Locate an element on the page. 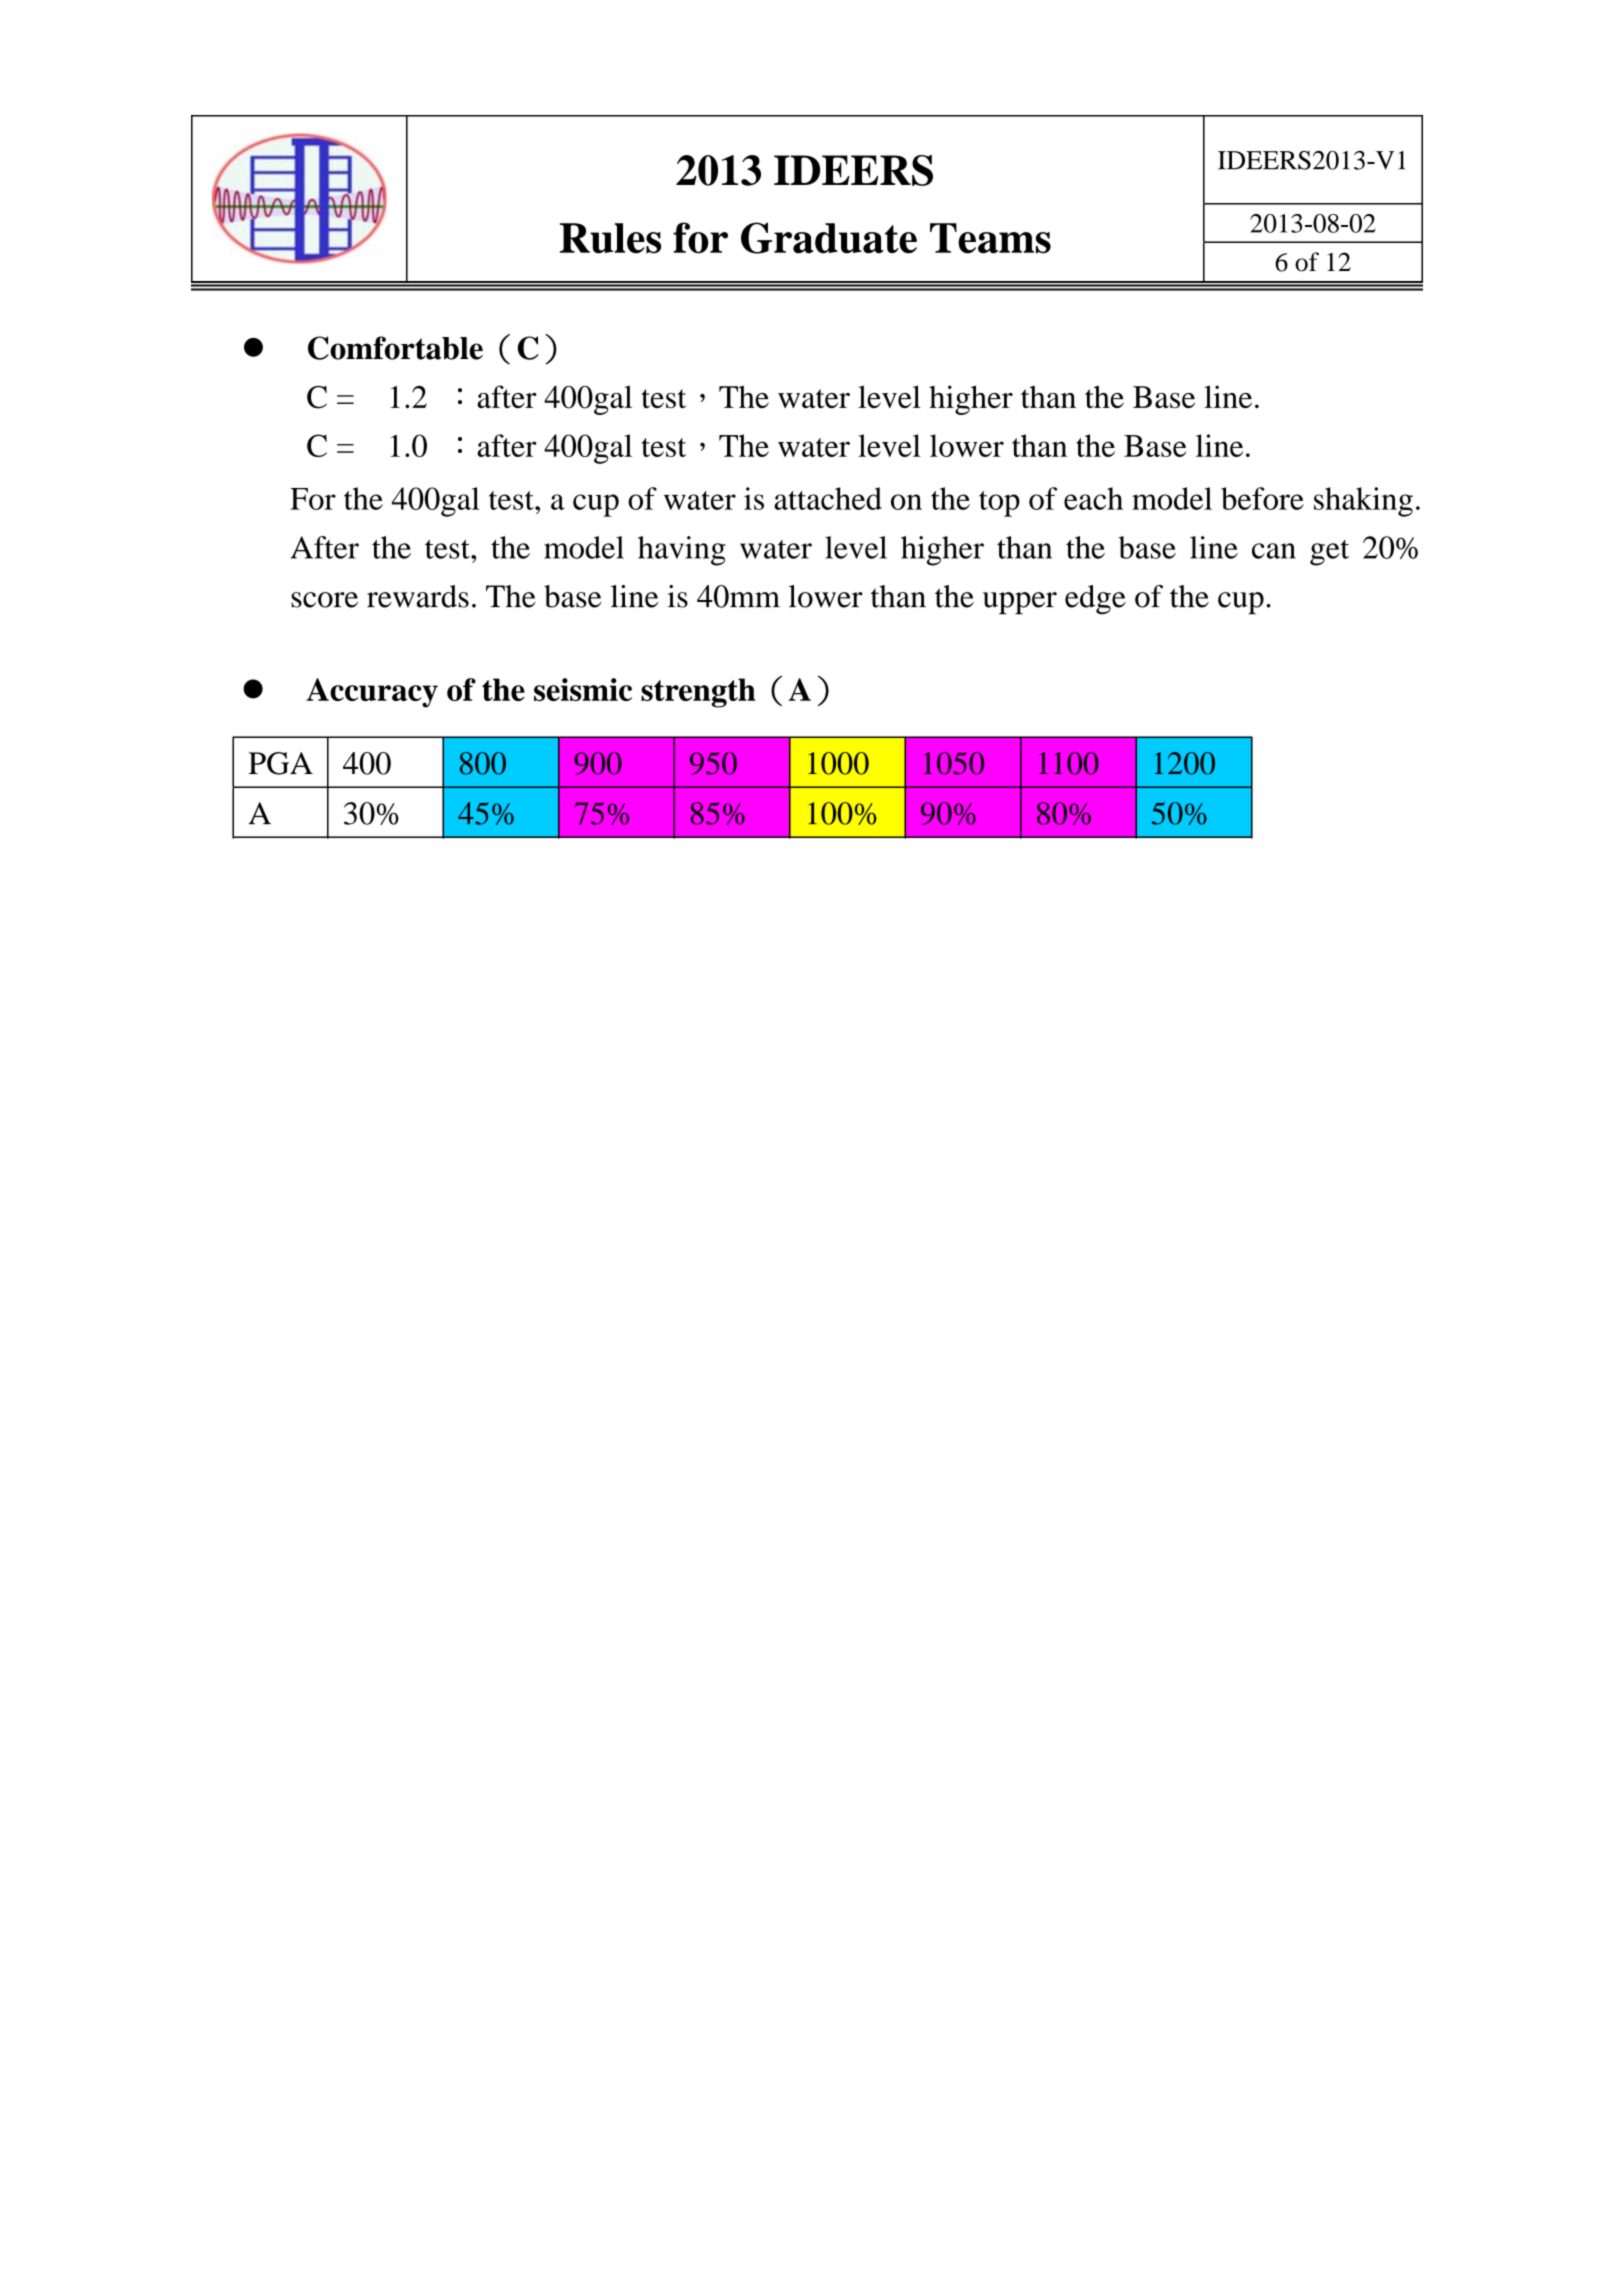 The image size is (1614, 2283). Teams is located at coordinates (990, 238).
